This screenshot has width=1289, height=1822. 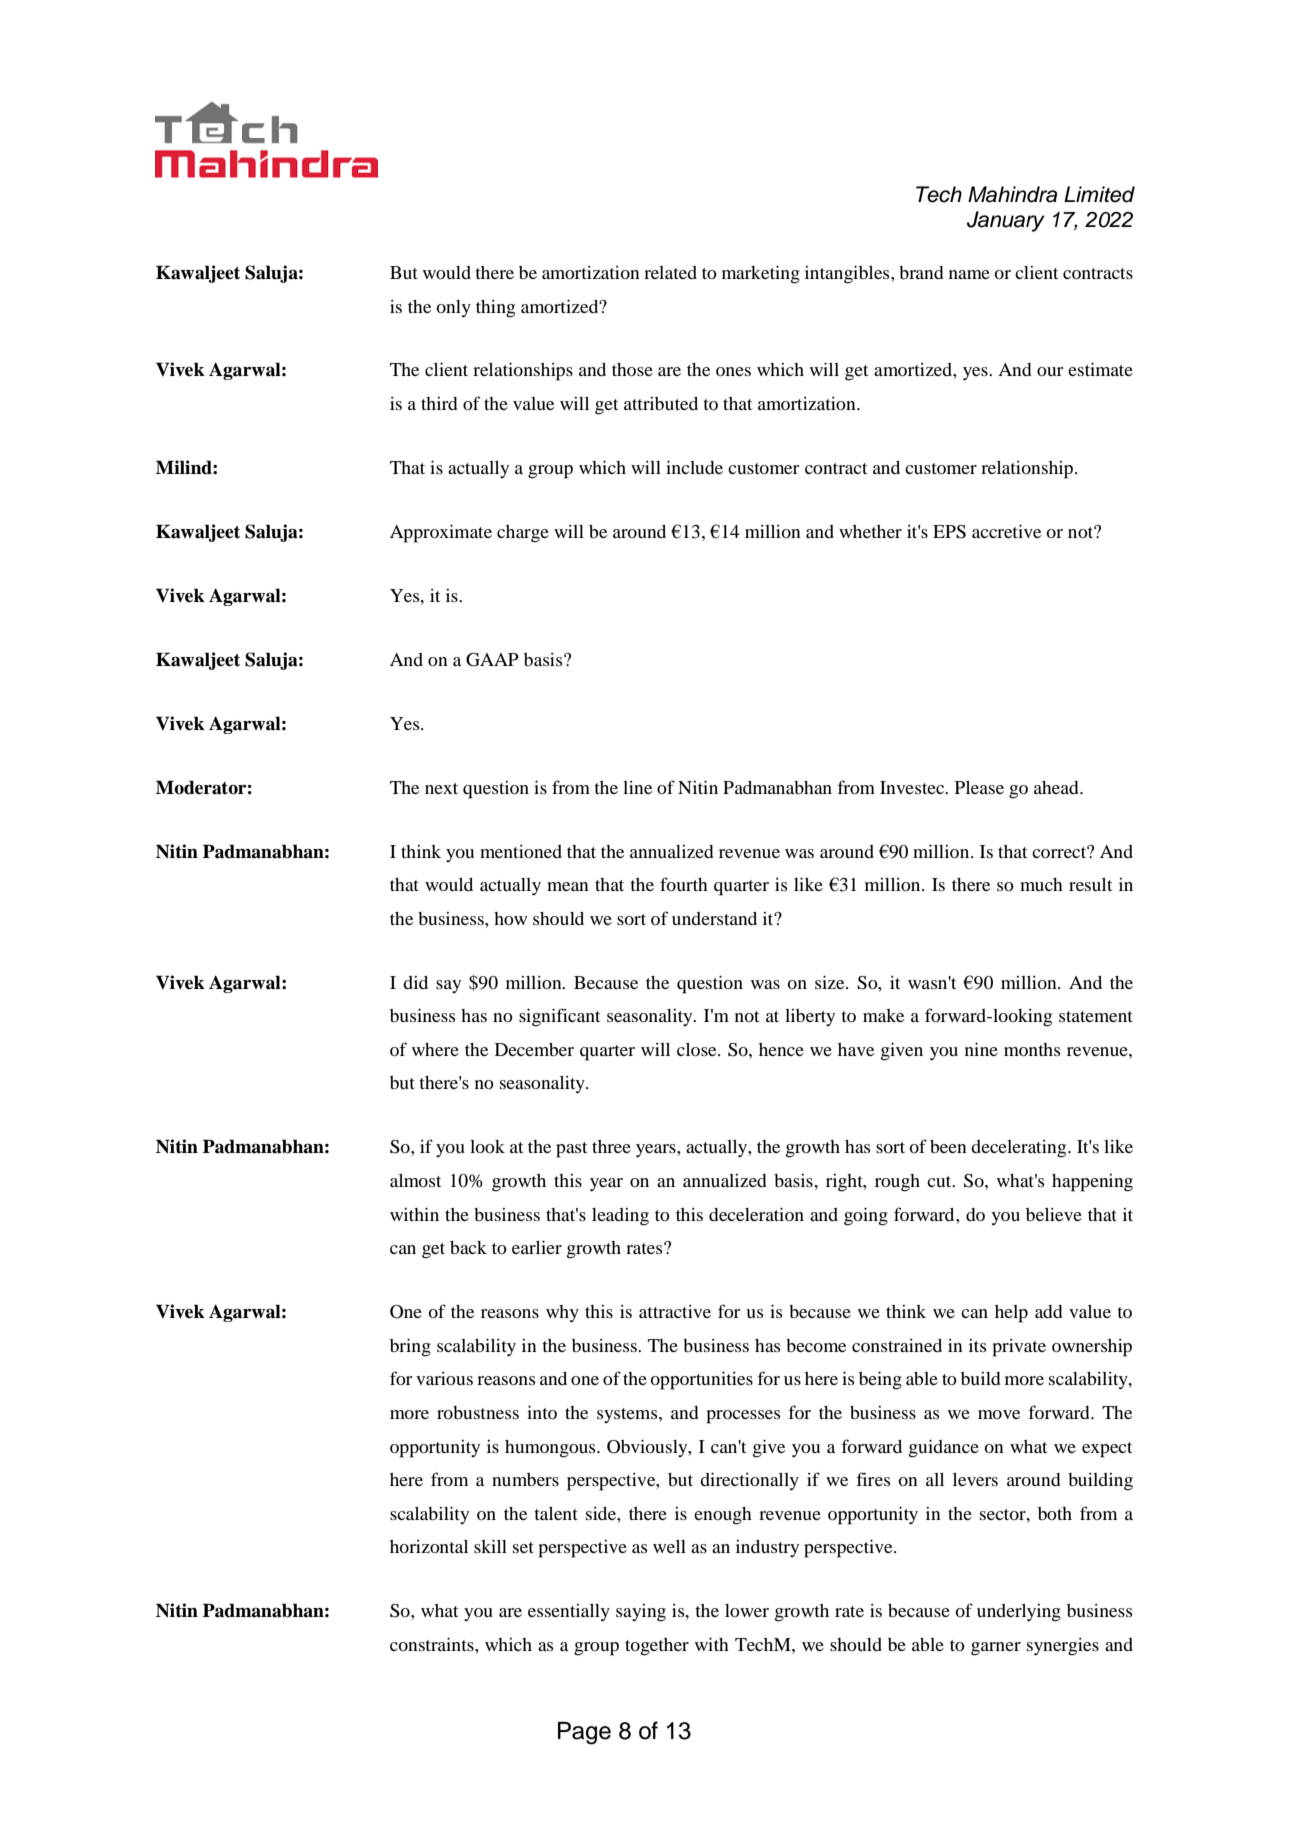 I want to click on January, so click(x=1006, y=221).
